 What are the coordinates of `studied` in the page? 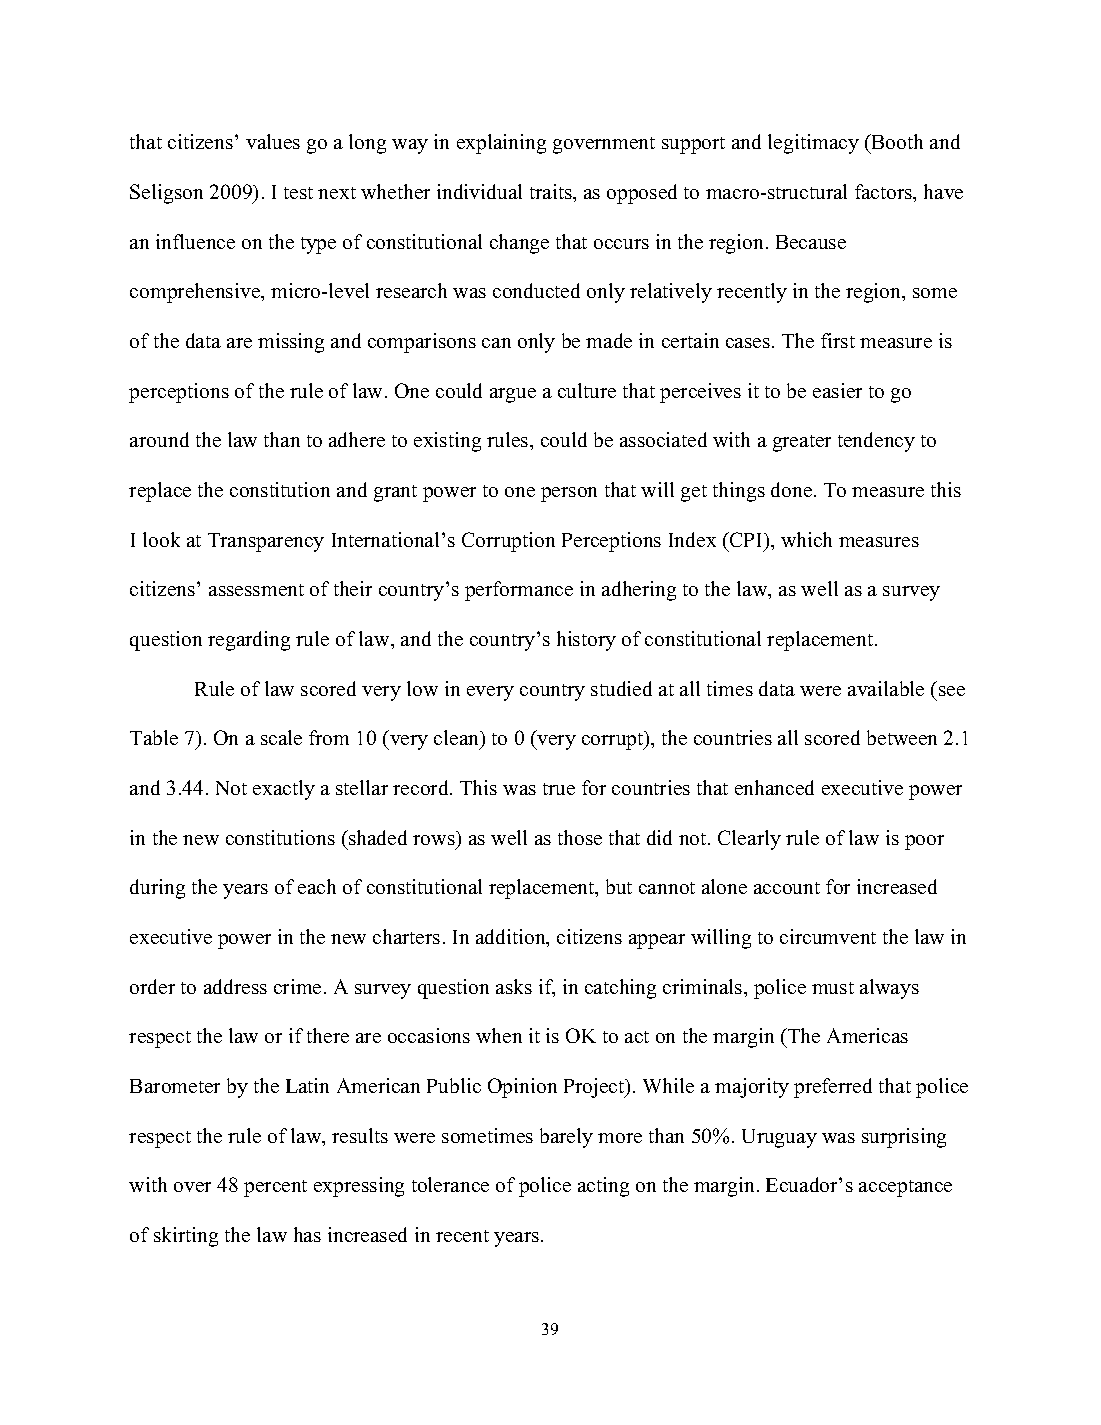 It's located at (621, 688).
